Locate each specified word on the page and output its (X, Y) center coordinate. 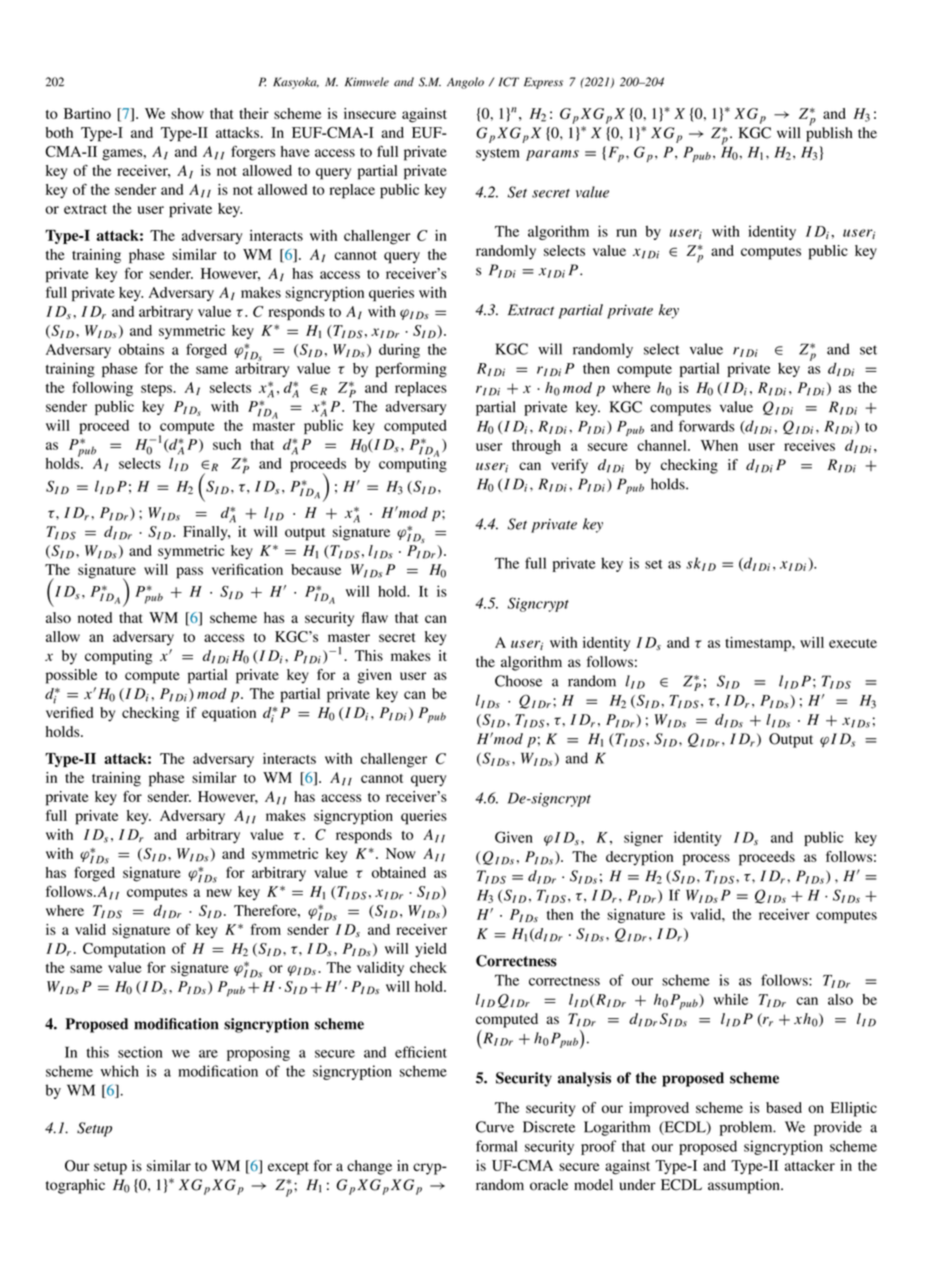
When (719, 445)
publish (829, 133)
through (536, 447)
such (227, 444)
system (497, 154)
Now (401, 853)
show (187, 113)
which (120, 1071)
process (706, 860)
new (219, 893)
